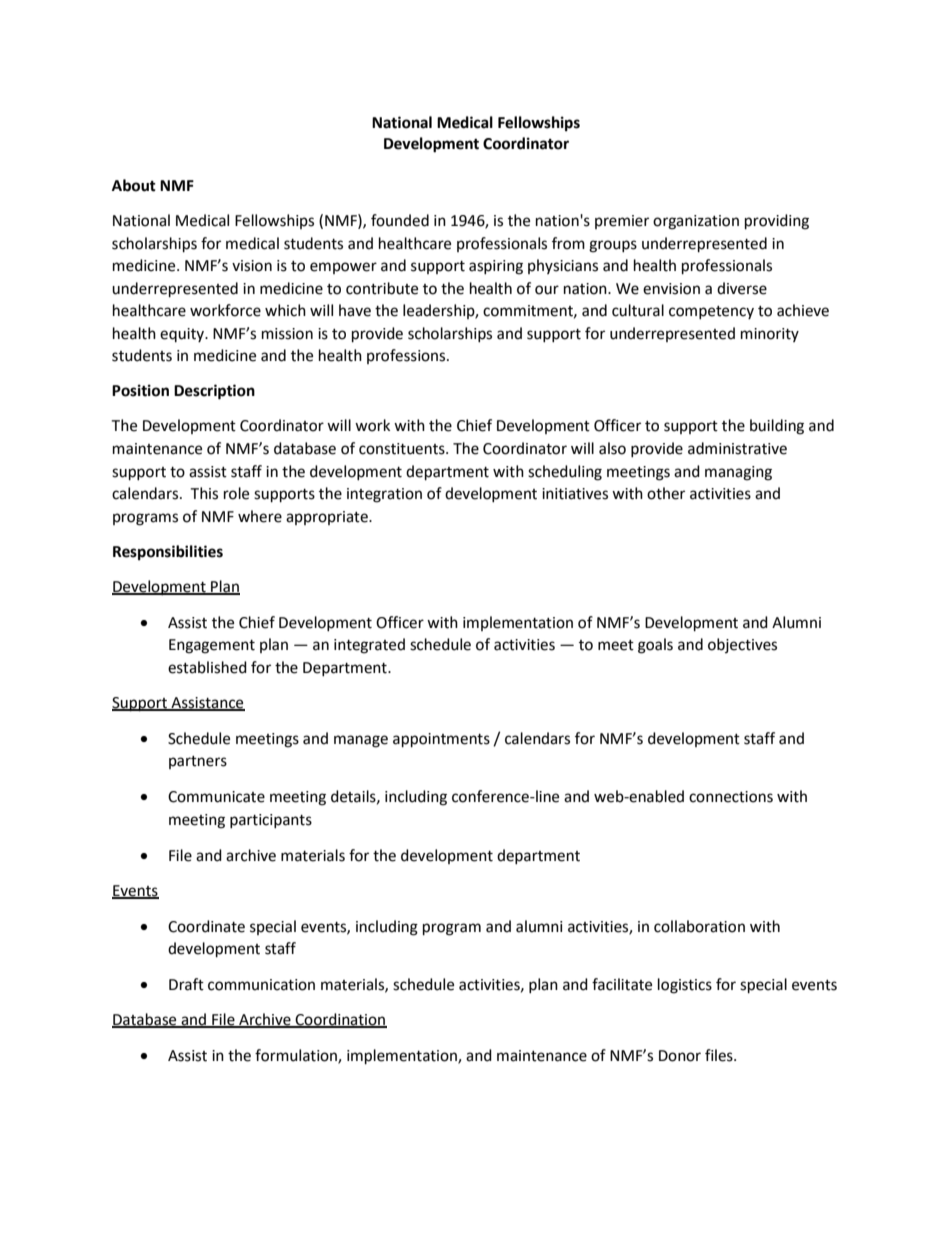 The height and width of the page is (1233, 952). Describe the element at coordinates (696, 222) in the page. I see `organization` at that location.
